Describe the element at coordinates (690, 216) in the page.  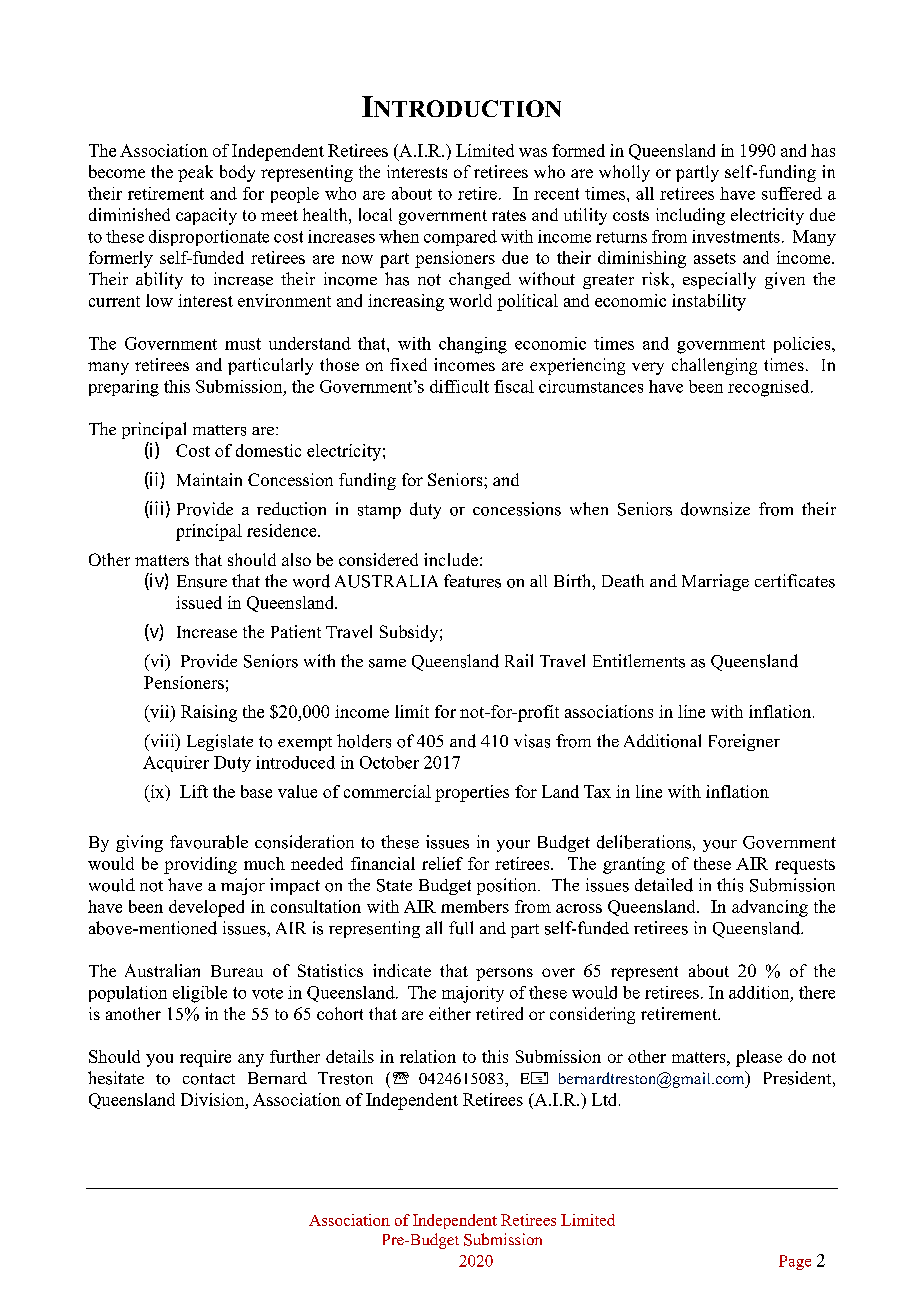
I see `including` at that location.
